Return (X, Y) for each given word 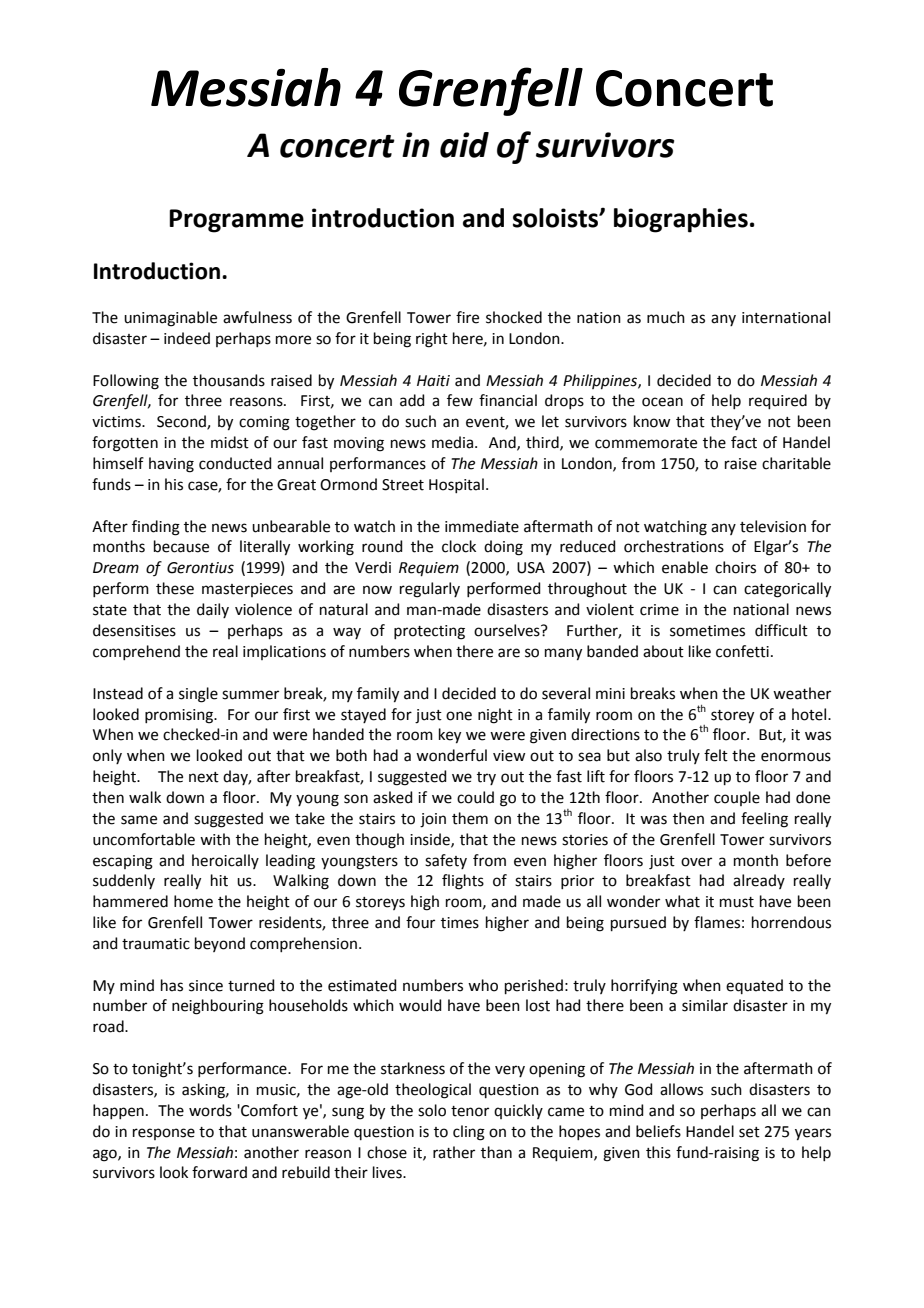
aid (464, 145)
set (749, 1132)
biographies (681, 220)
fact (744, 442)
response (164, 1134)
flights (463, 882)
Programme (236, 221)
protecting (429, 632)
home (193, 901)
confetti (742, 651)
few (460, 400)
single (198, 695)
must (737, 902)
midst (230, 442)
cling (469, 1133)
